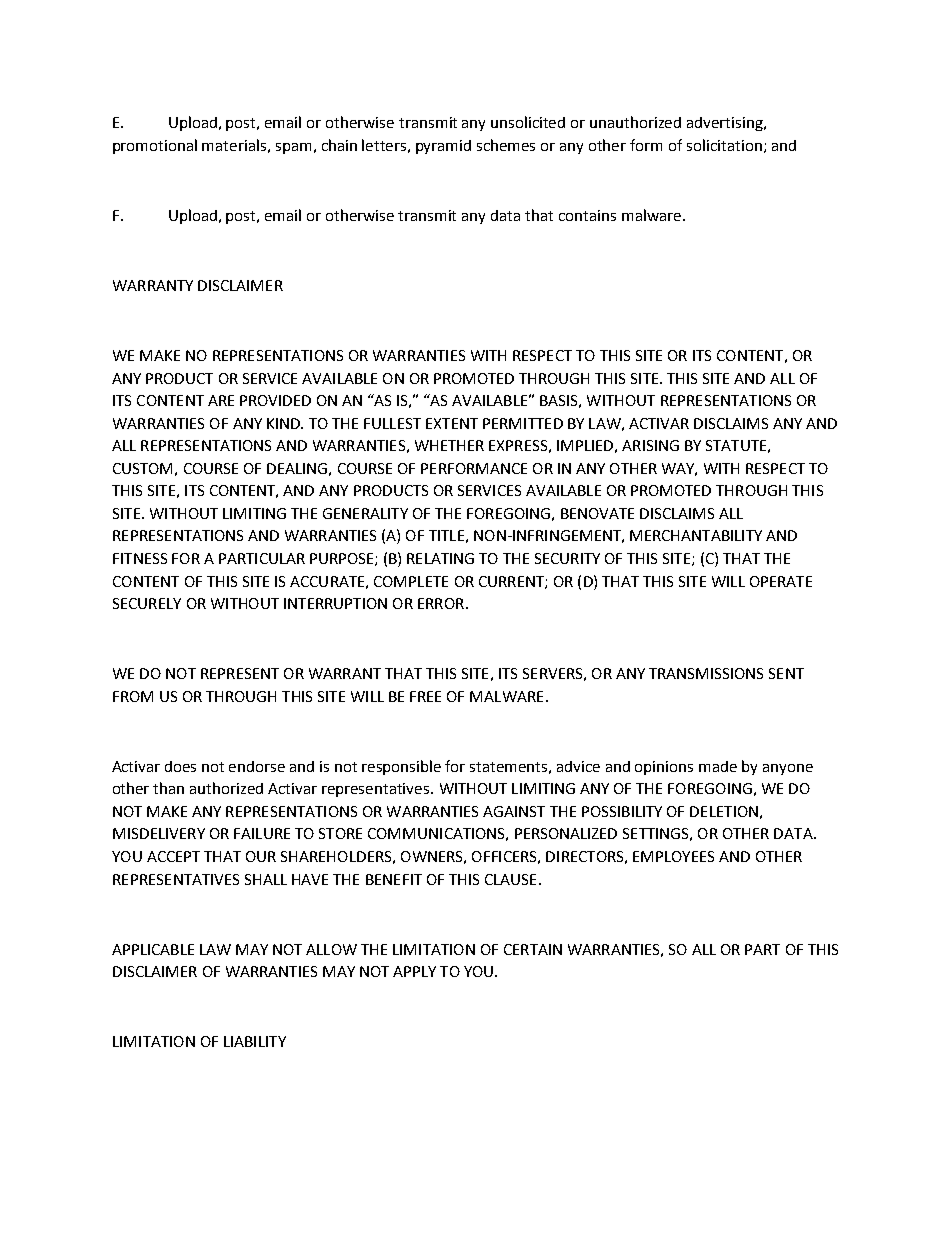 This document has width=952, height=1233. Describe the element at coordinates (650, 445) in the document. I see `ARISING` at that location.
